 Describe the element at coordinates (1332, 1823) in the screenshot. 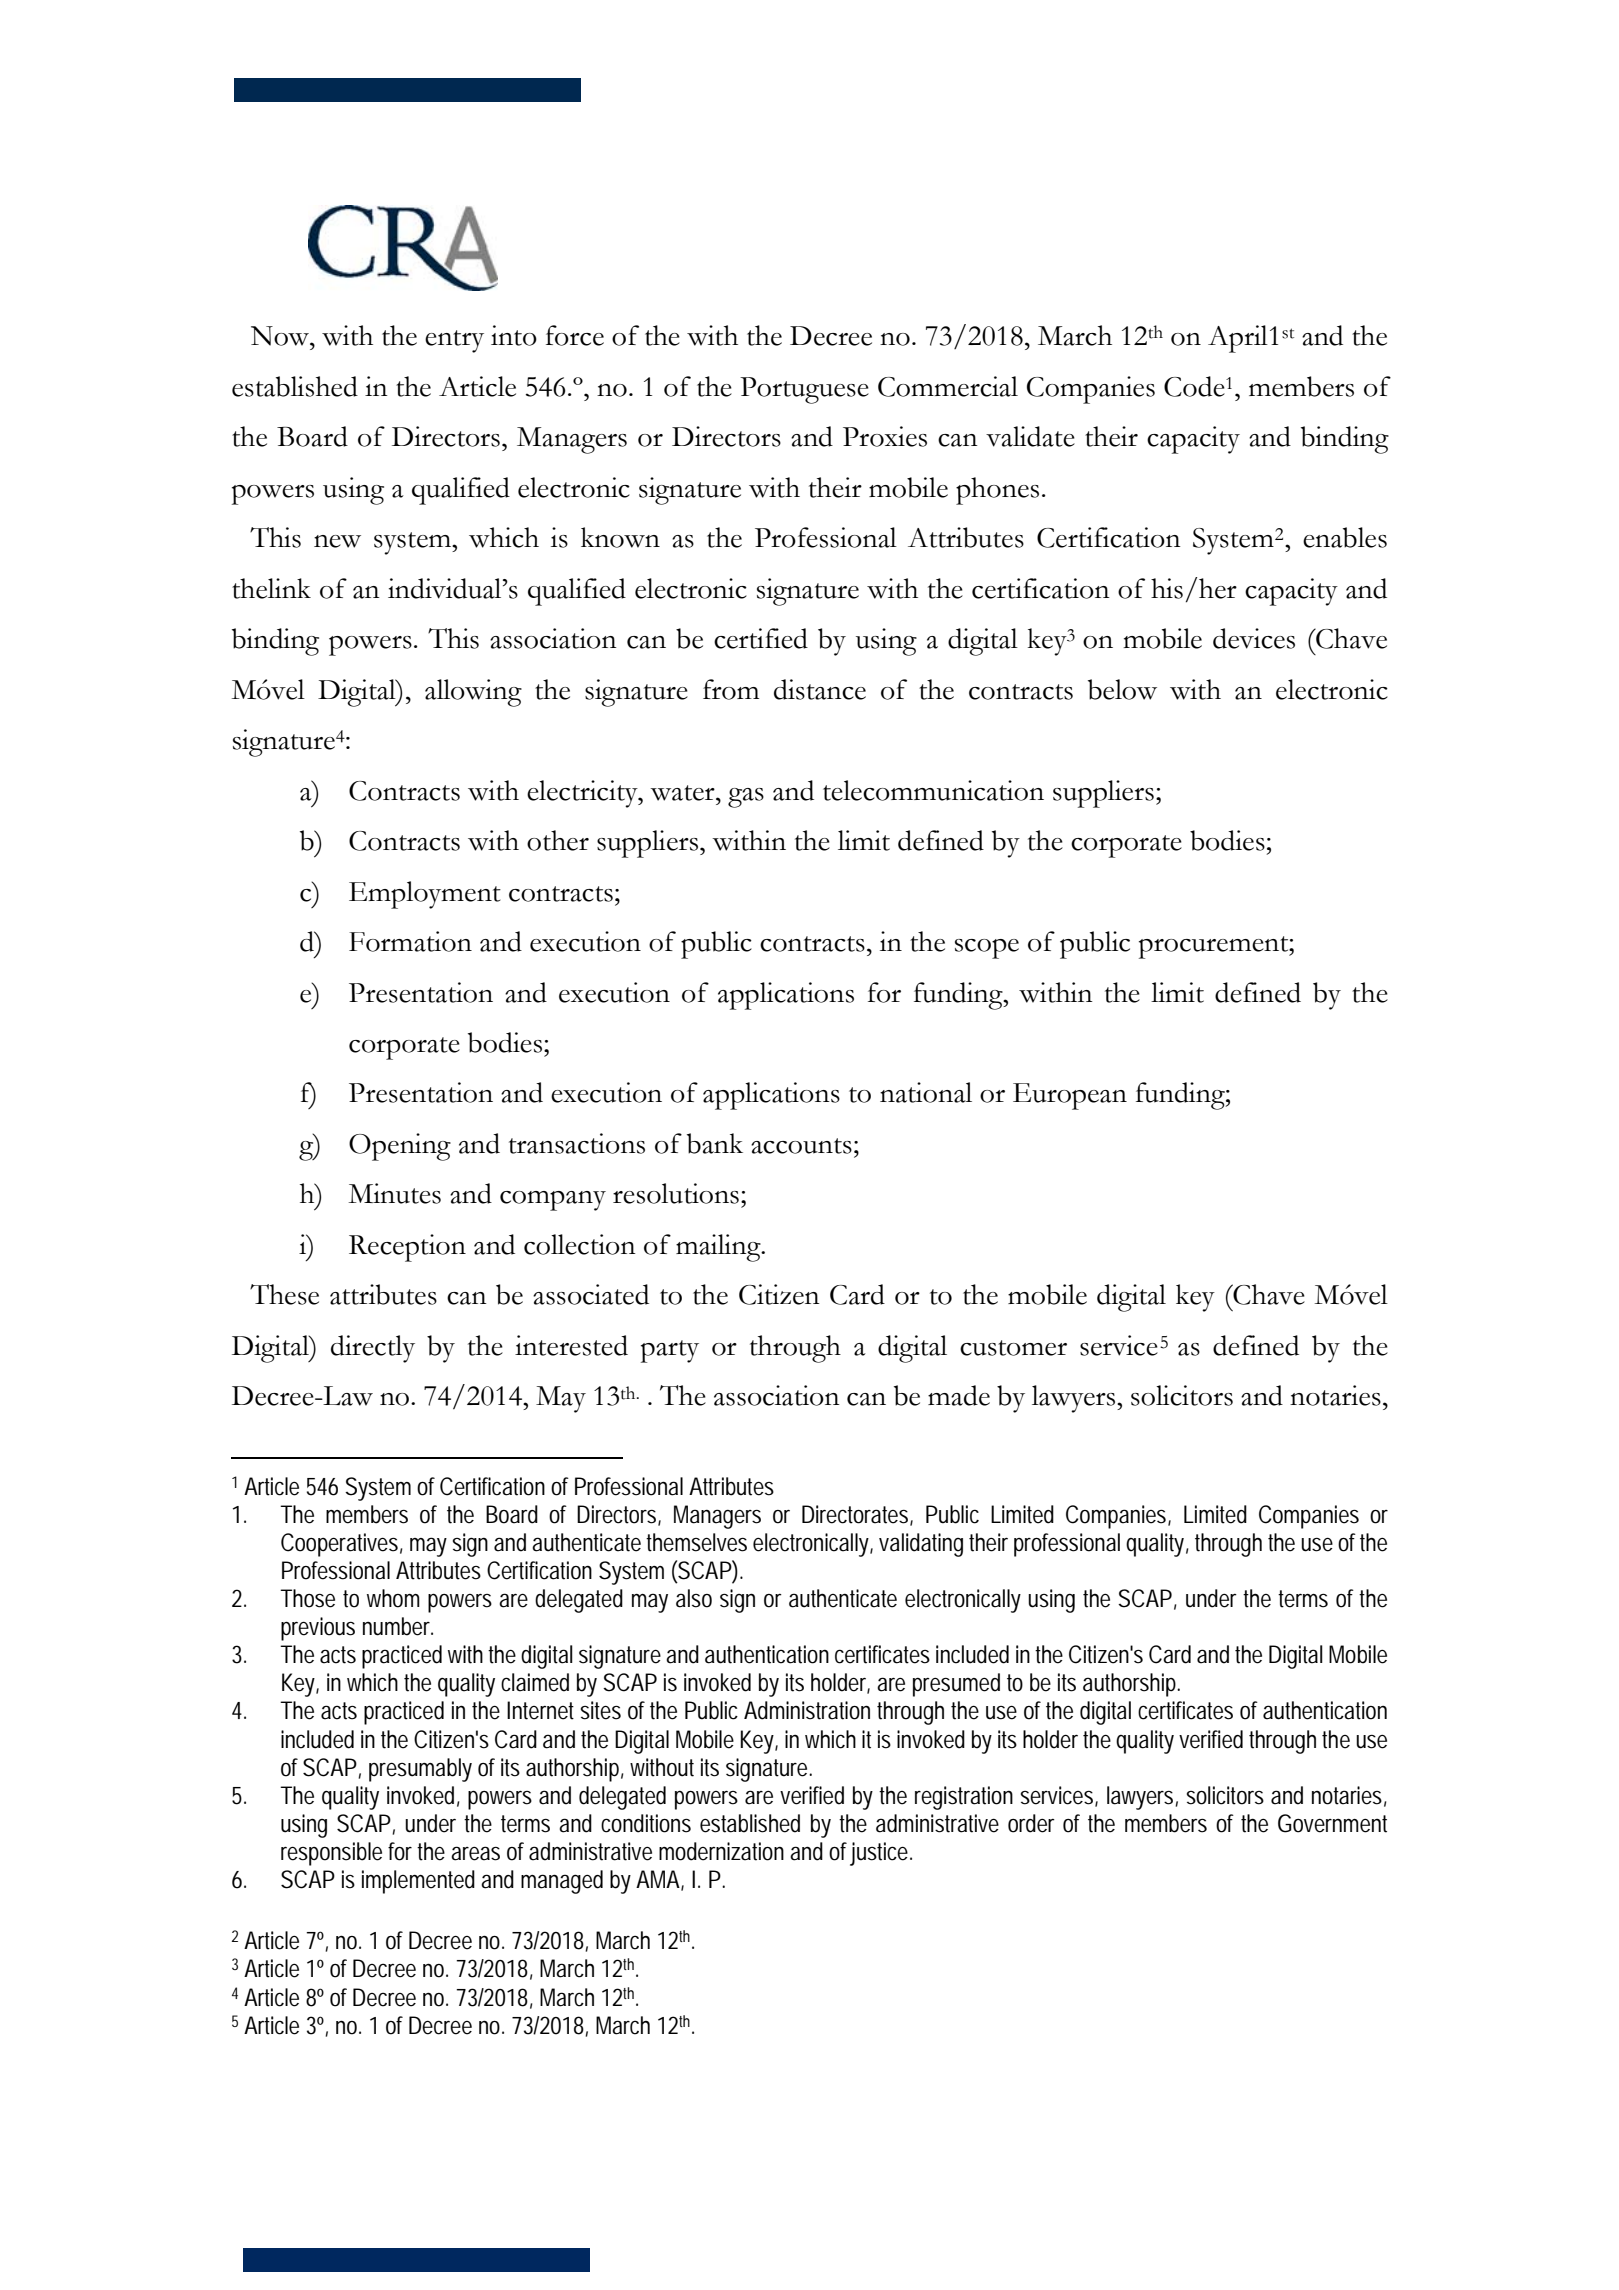

I see `Government` at that location.
